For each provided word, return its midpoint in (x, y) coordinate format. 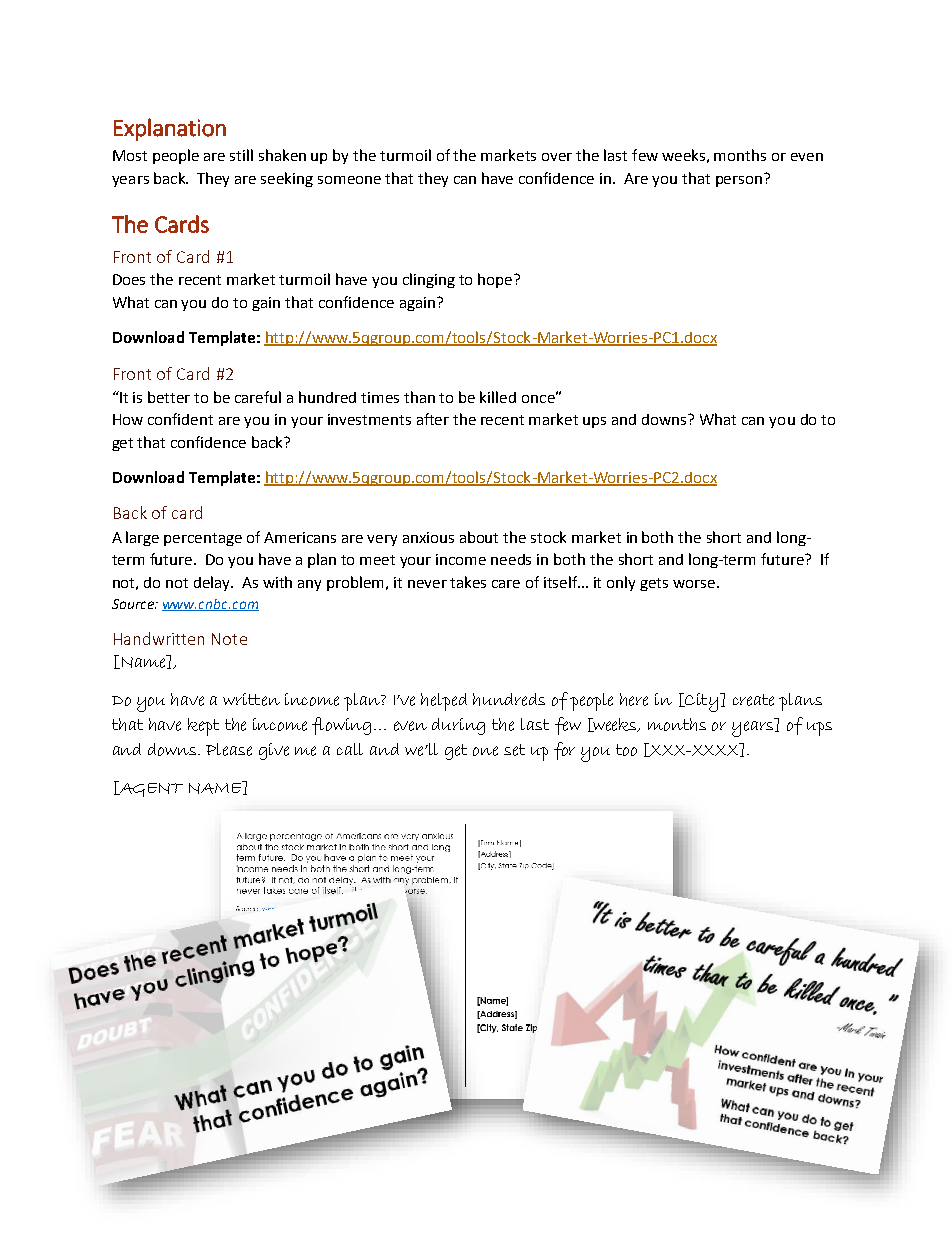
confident (180, 419)
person (739, 181)
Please (229, 749)
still (241, 155)
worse (694, 584)
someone (349, 180)
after (433, 419)
